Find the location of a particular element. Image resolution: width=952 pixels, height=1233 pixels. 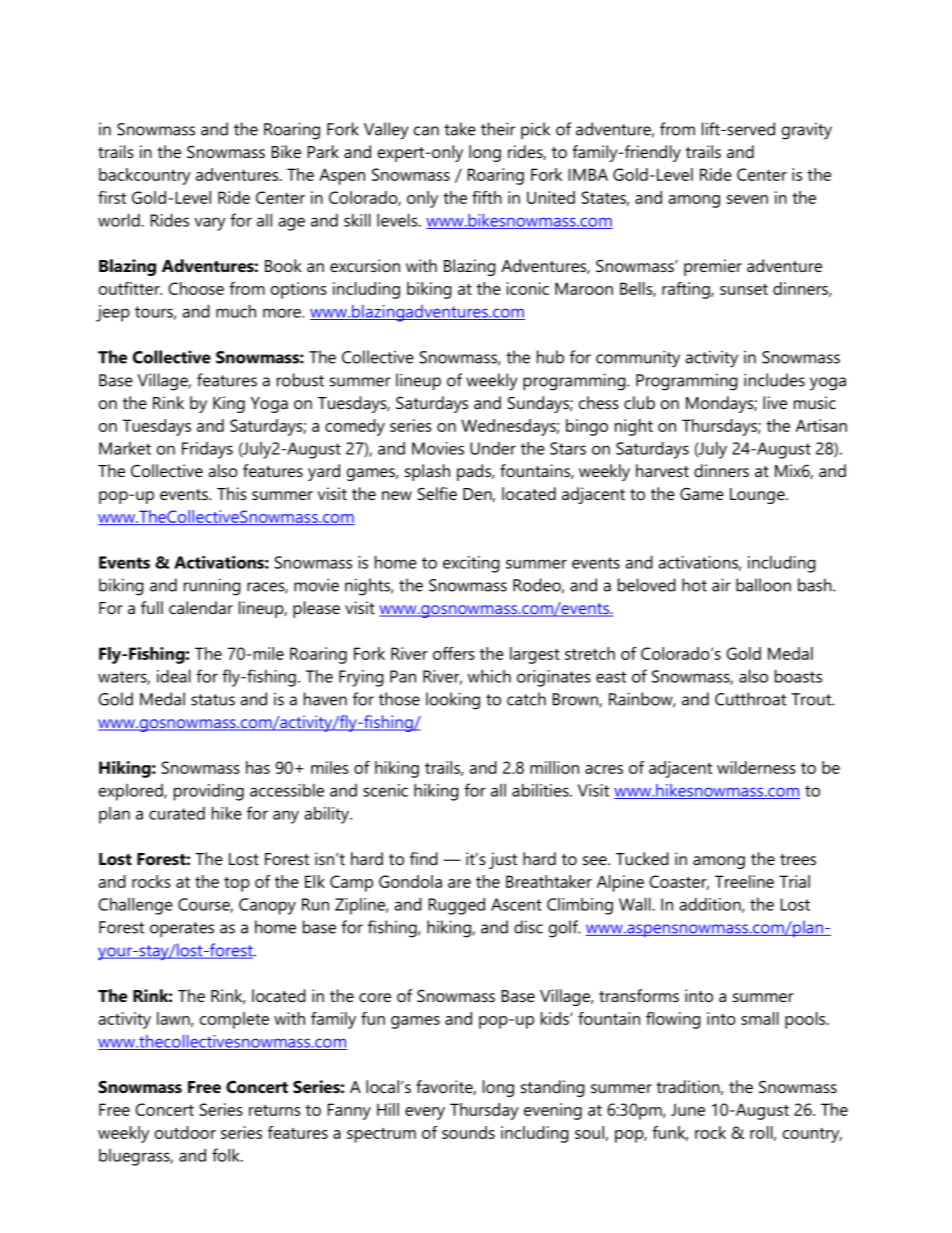

boasts is located at coordinates (798, 676).
